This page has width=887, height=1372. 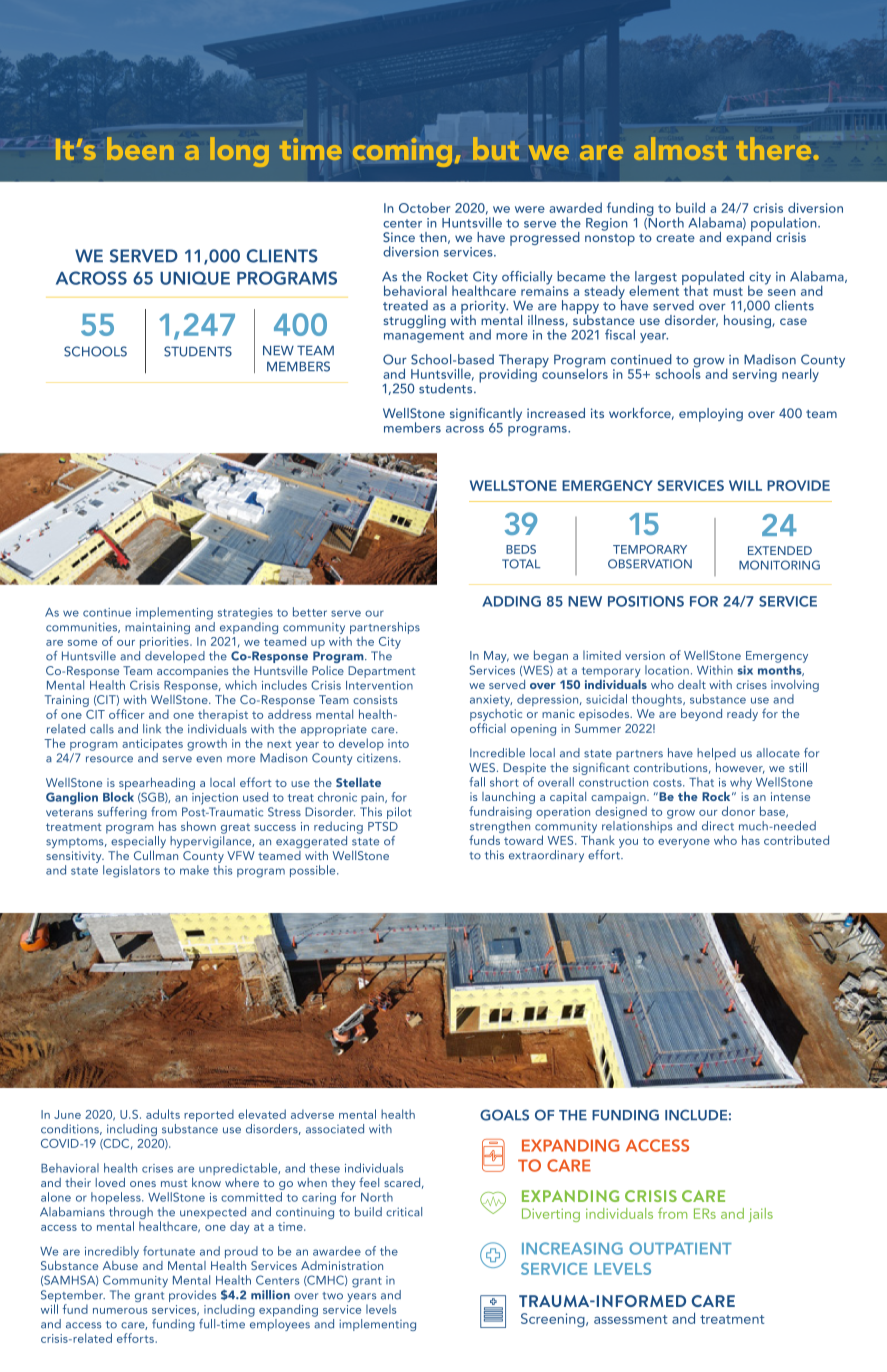 What do you see at coordinates (521, 549) in the page?
I see `BEDS` at bounding box center [521, 549].
